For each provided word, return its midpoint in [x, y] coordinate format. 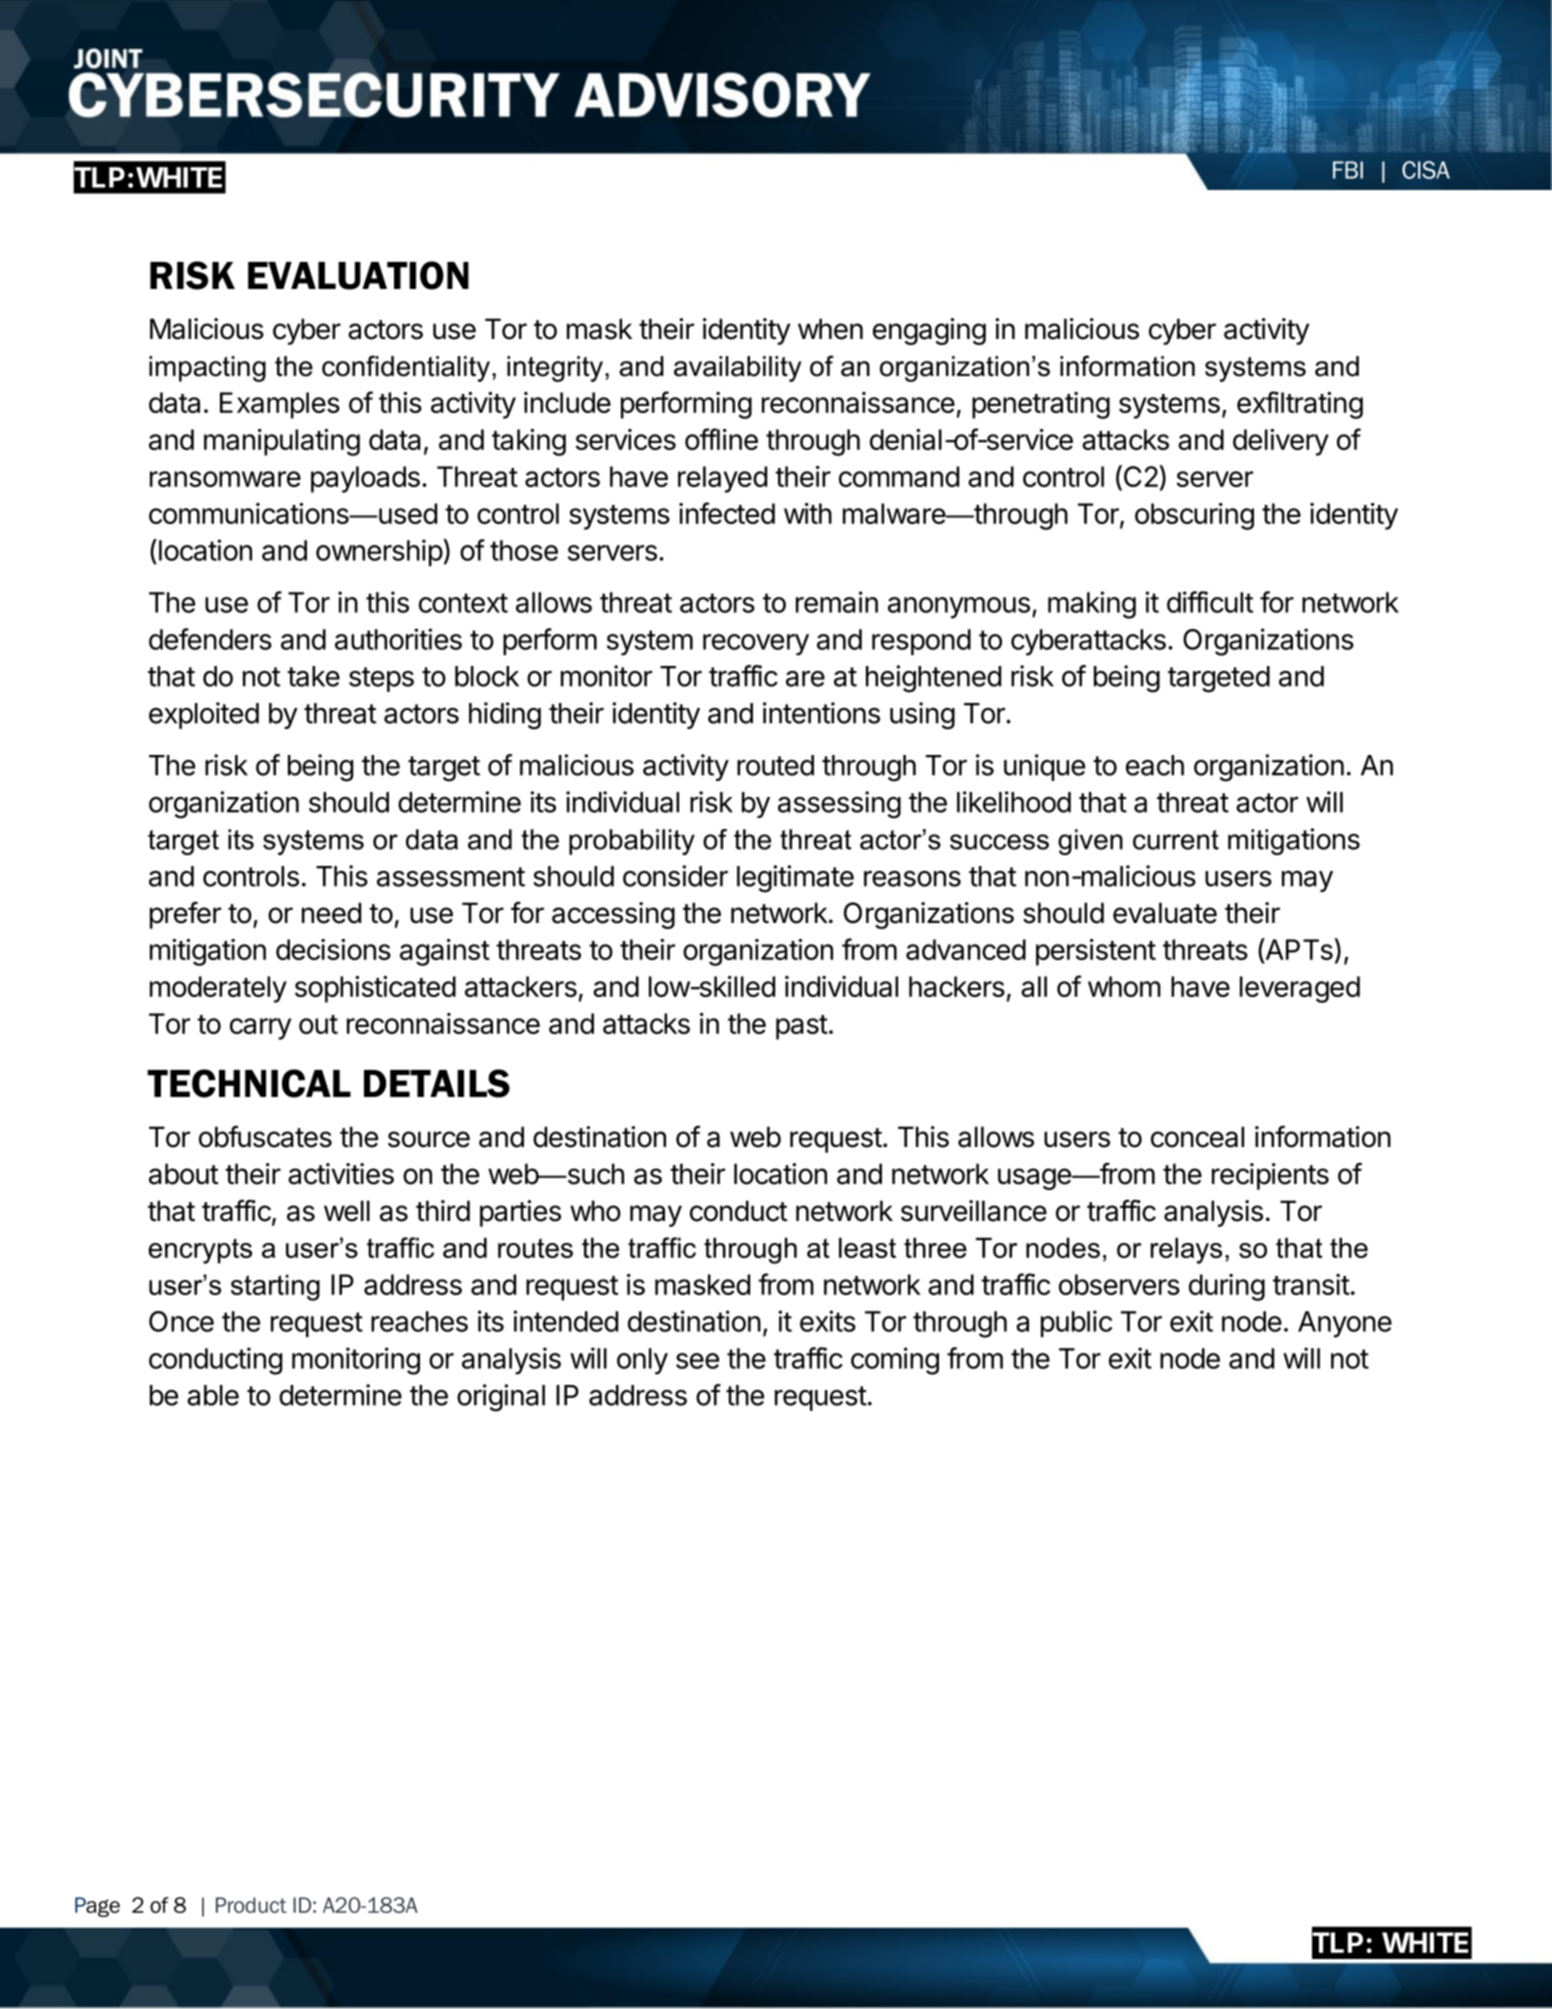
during [1227, 1287]
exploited [204, 715]
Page [97, 1907]
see [697, 1361]
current [1176, 840]
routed [775, 765]
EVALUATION [358, 275]
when [830, 329]
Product [251, 1905]
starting [275, 1288]
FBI [1348, 170]
